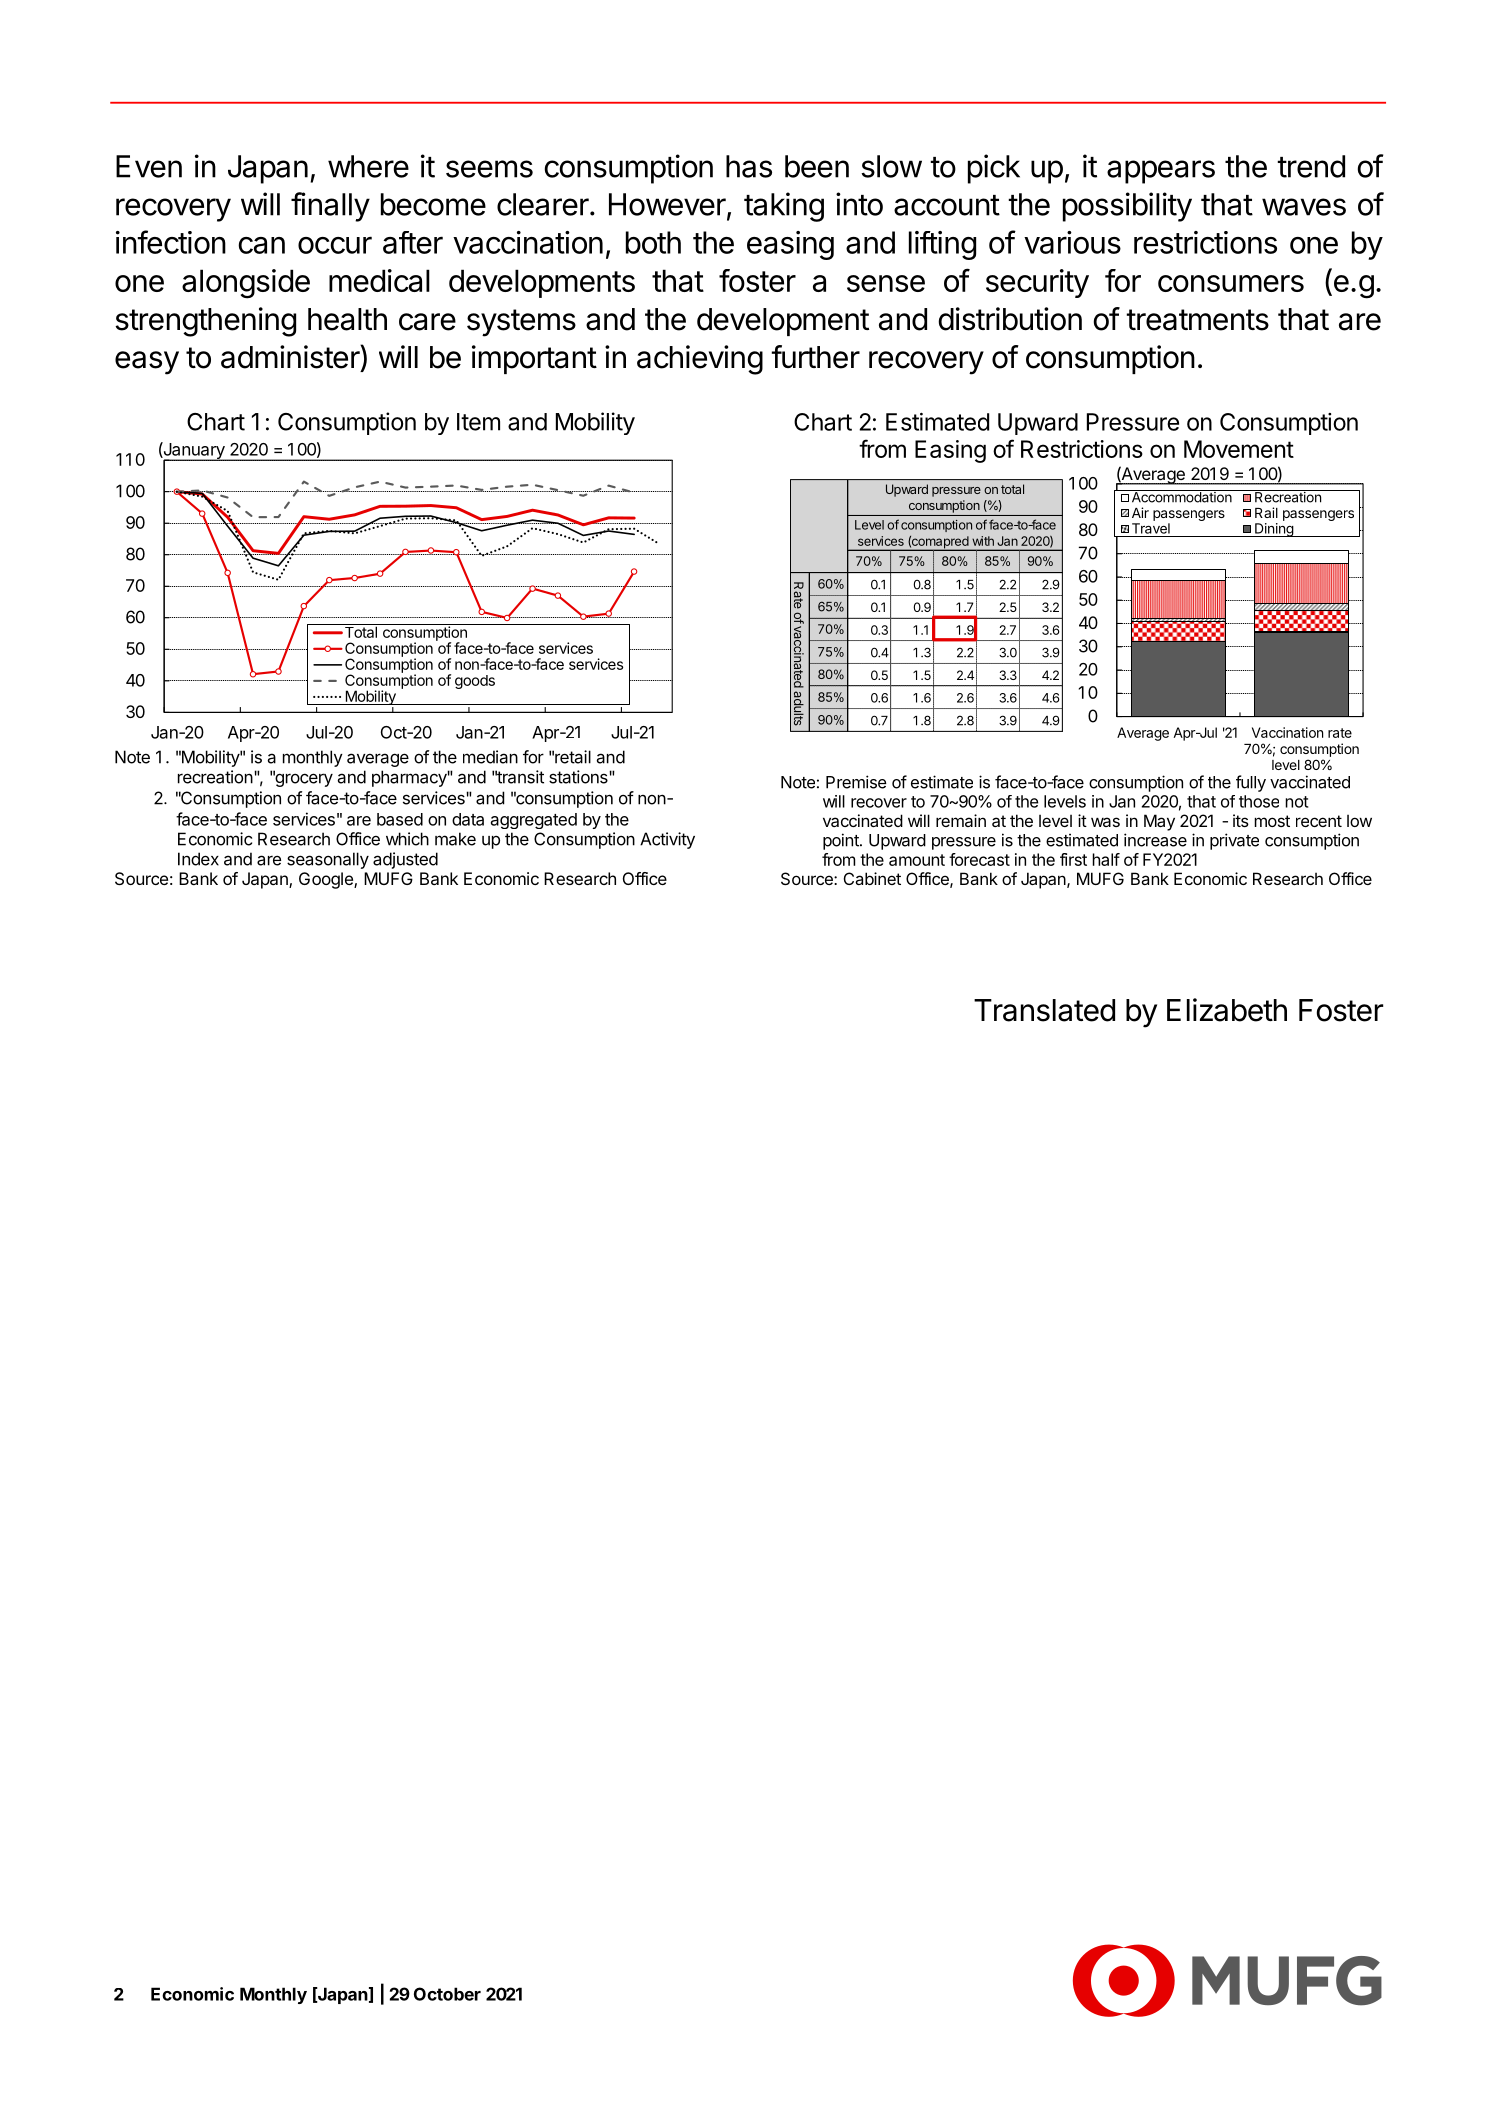  What do you see at coordinates (667, 840) in the screenshot?
I see `Activity` at bounding box center [667, 840].
